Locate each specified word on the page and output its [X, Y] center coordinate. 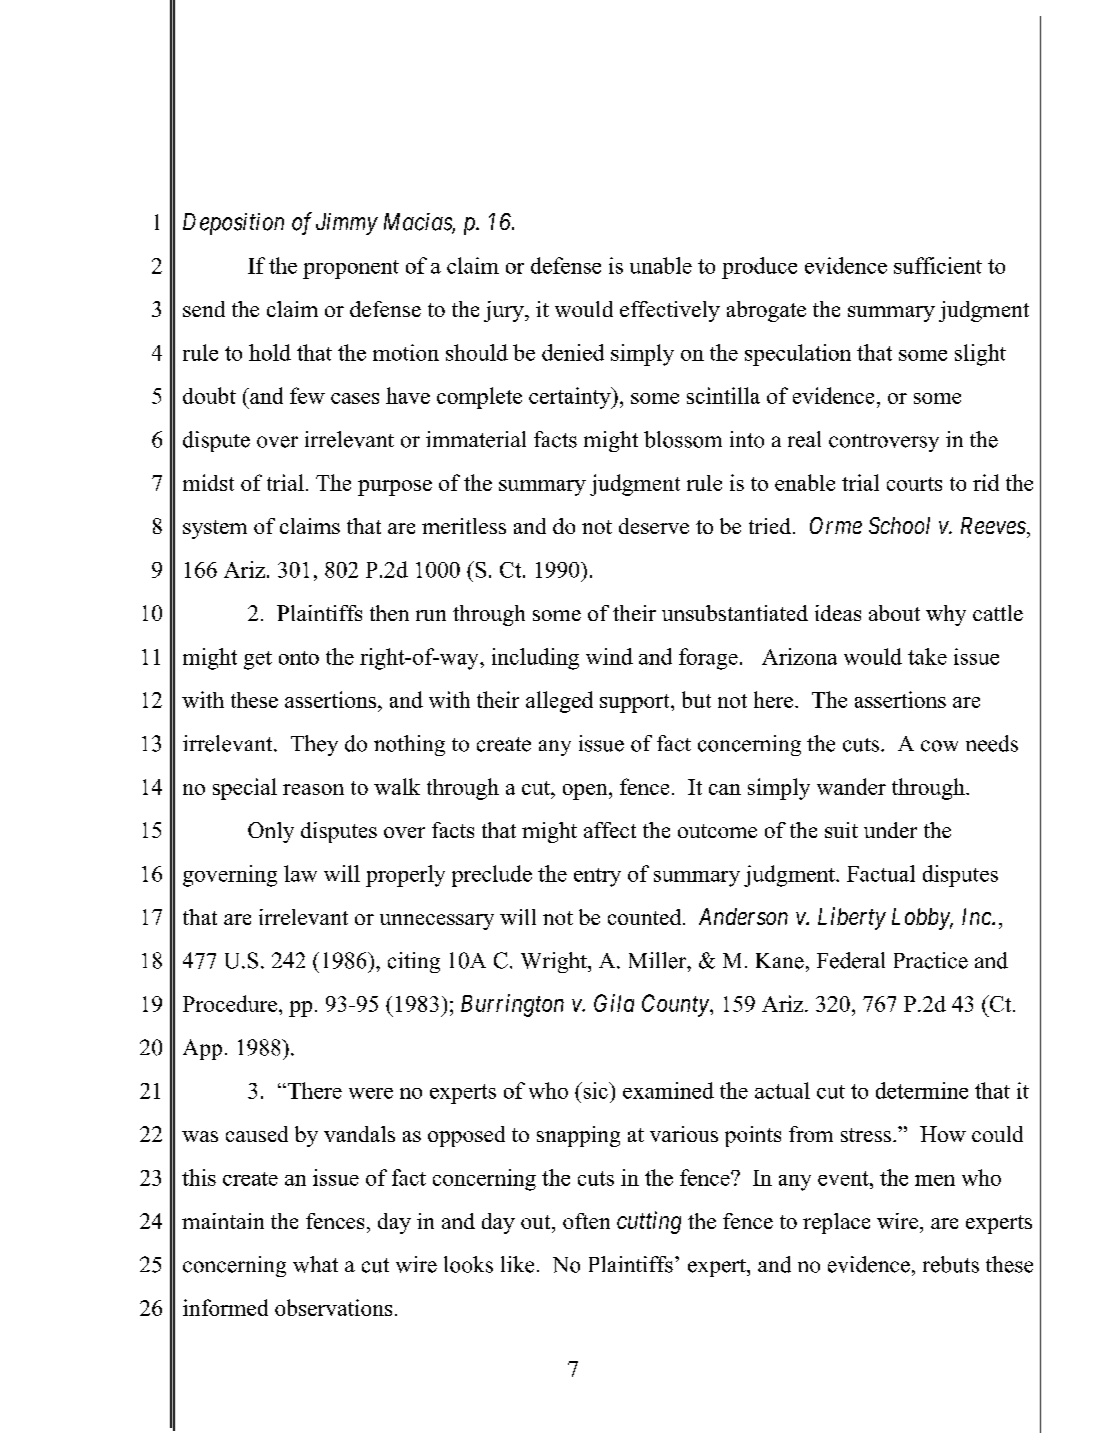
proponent [351, 269]
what [315, 1264]
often [586, 1221]
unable [661, 265]
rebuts [951, 1264]
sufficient [938, 265]
